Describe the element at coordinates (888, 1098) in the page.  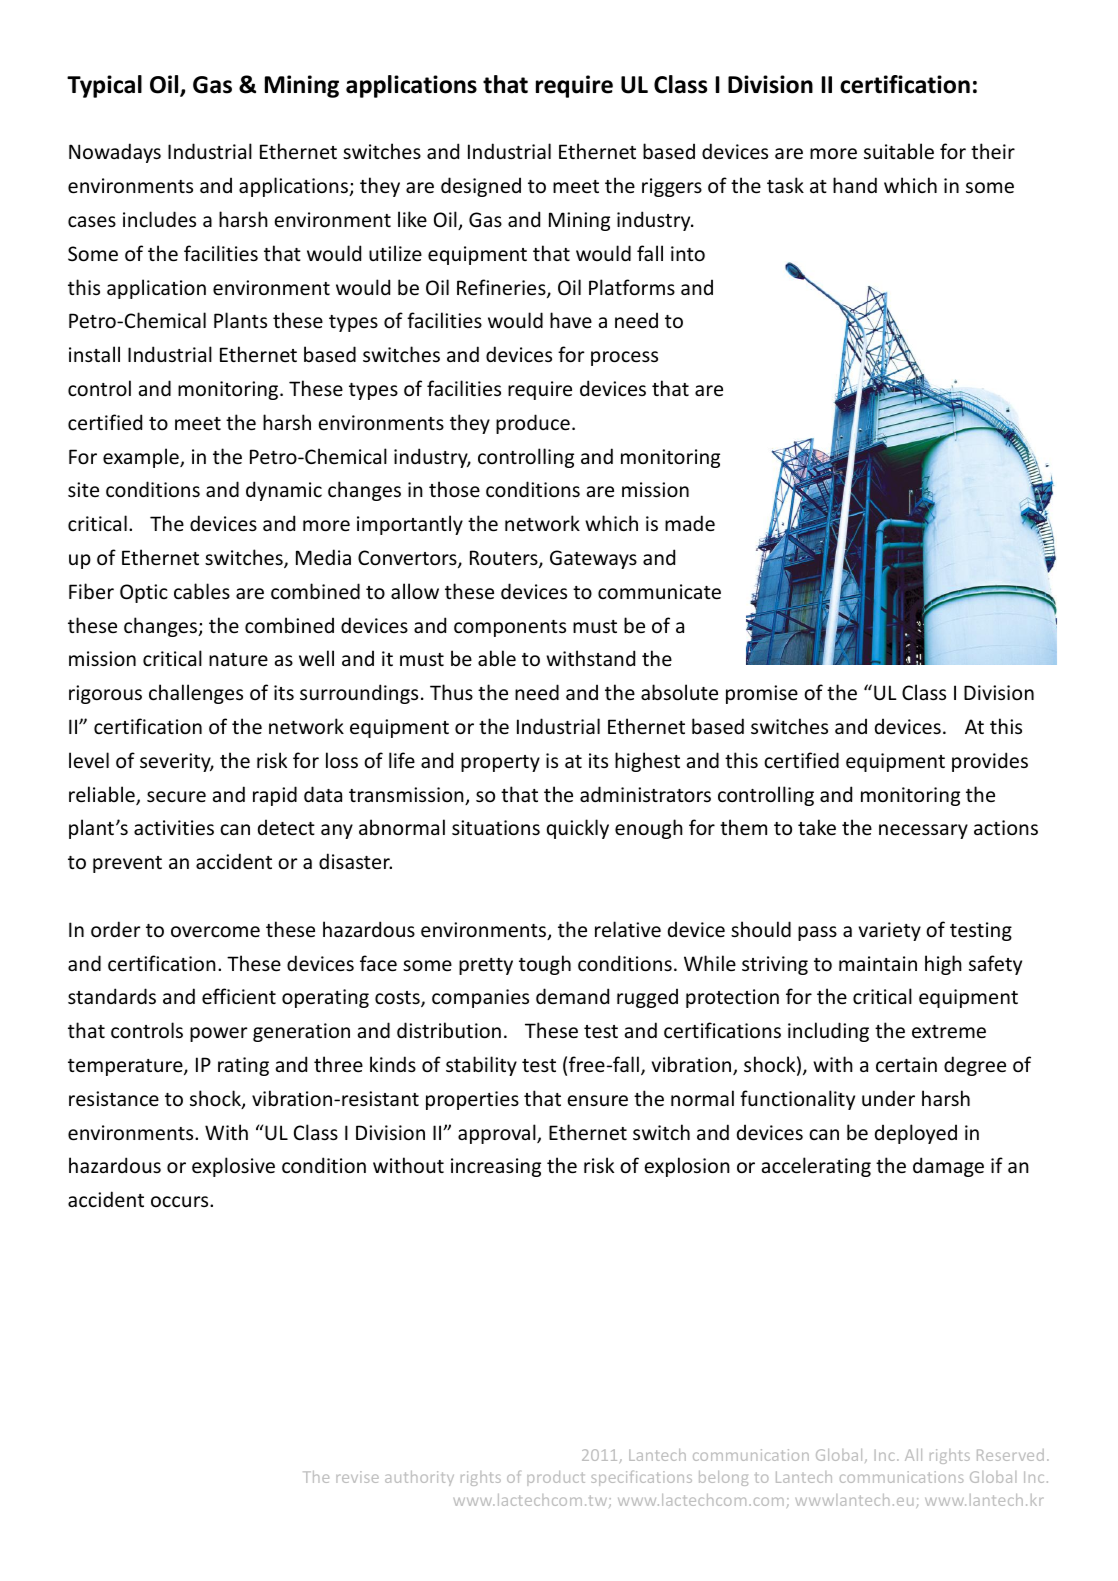
I see `under` at that location.
